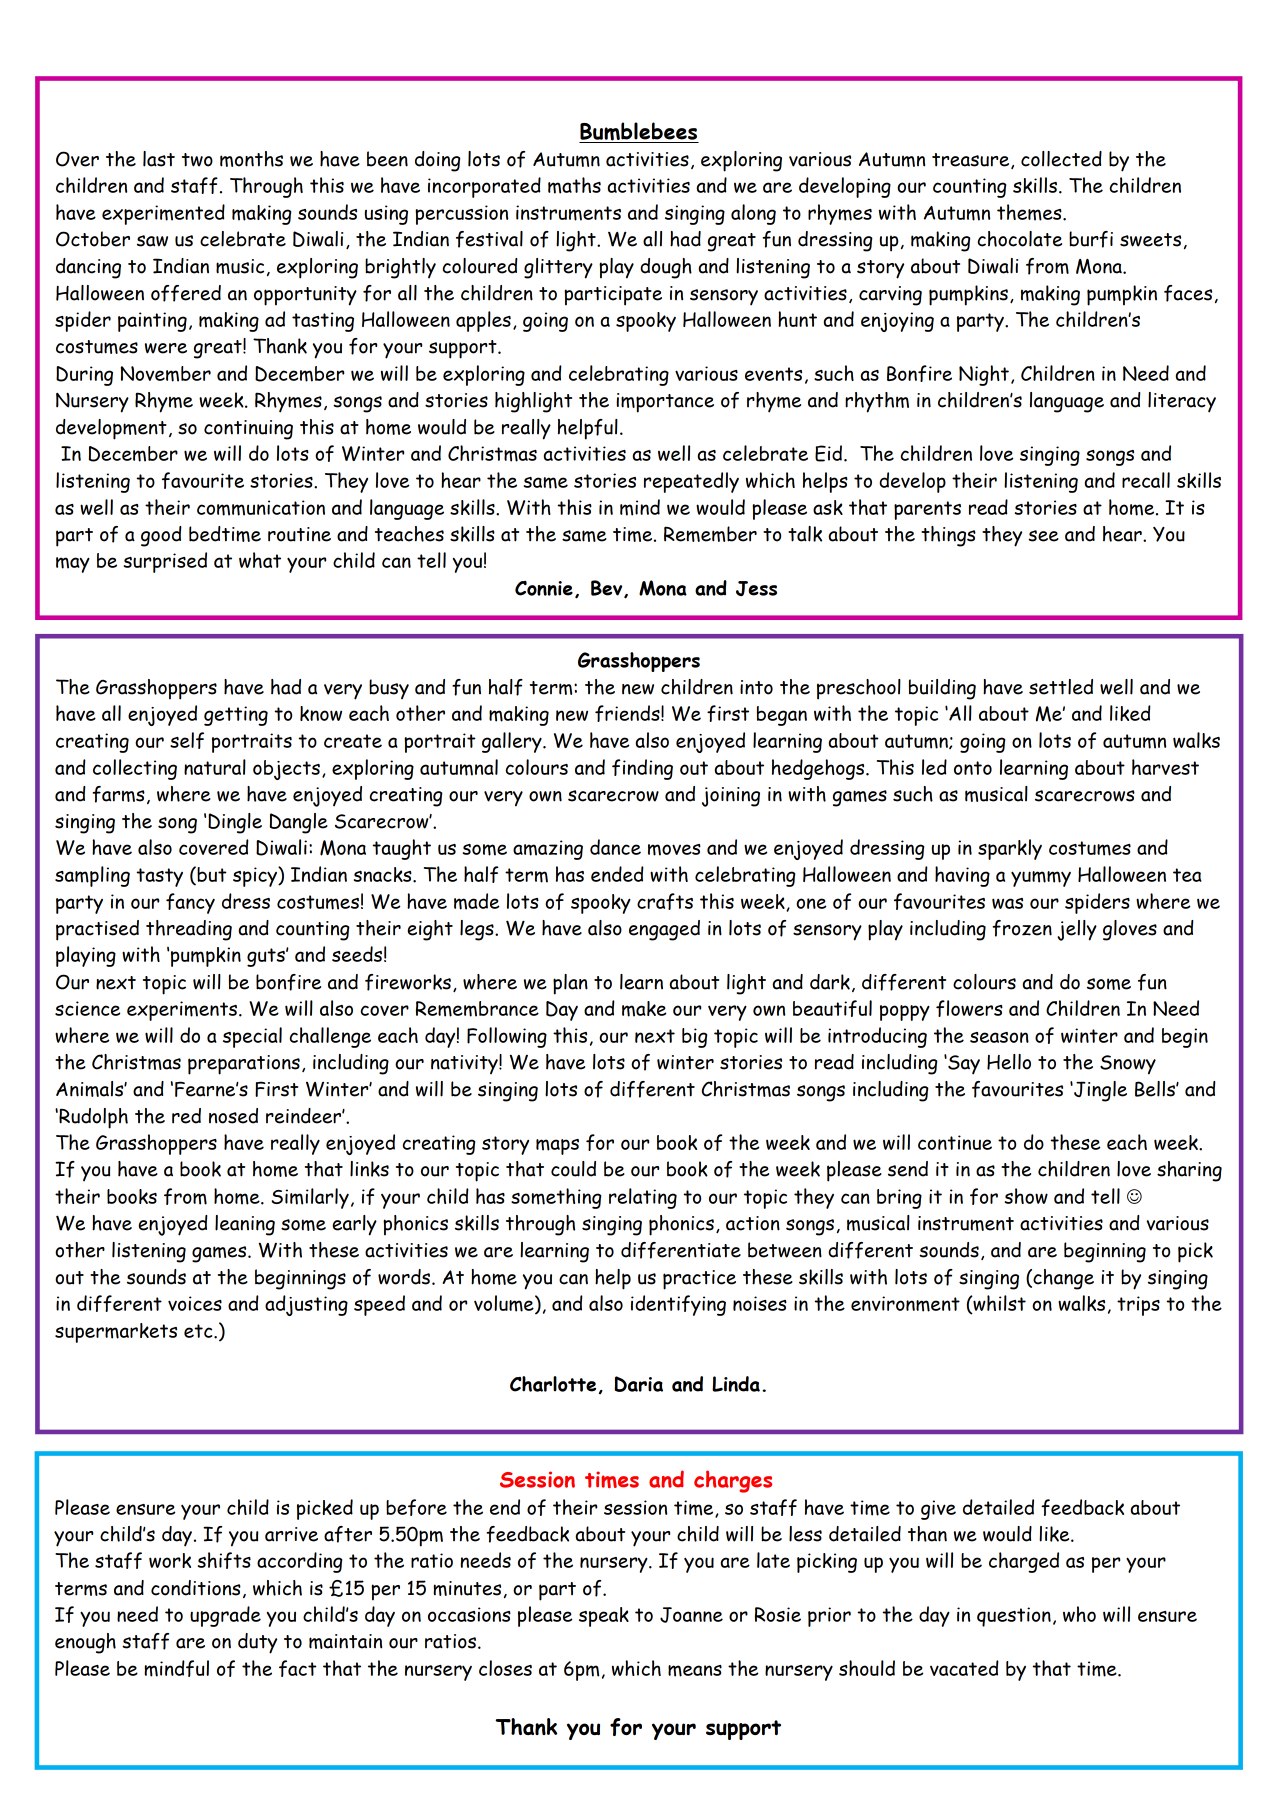  Describe the element at coordinates (1061, 159) in the image. I see `collected` at that location.
